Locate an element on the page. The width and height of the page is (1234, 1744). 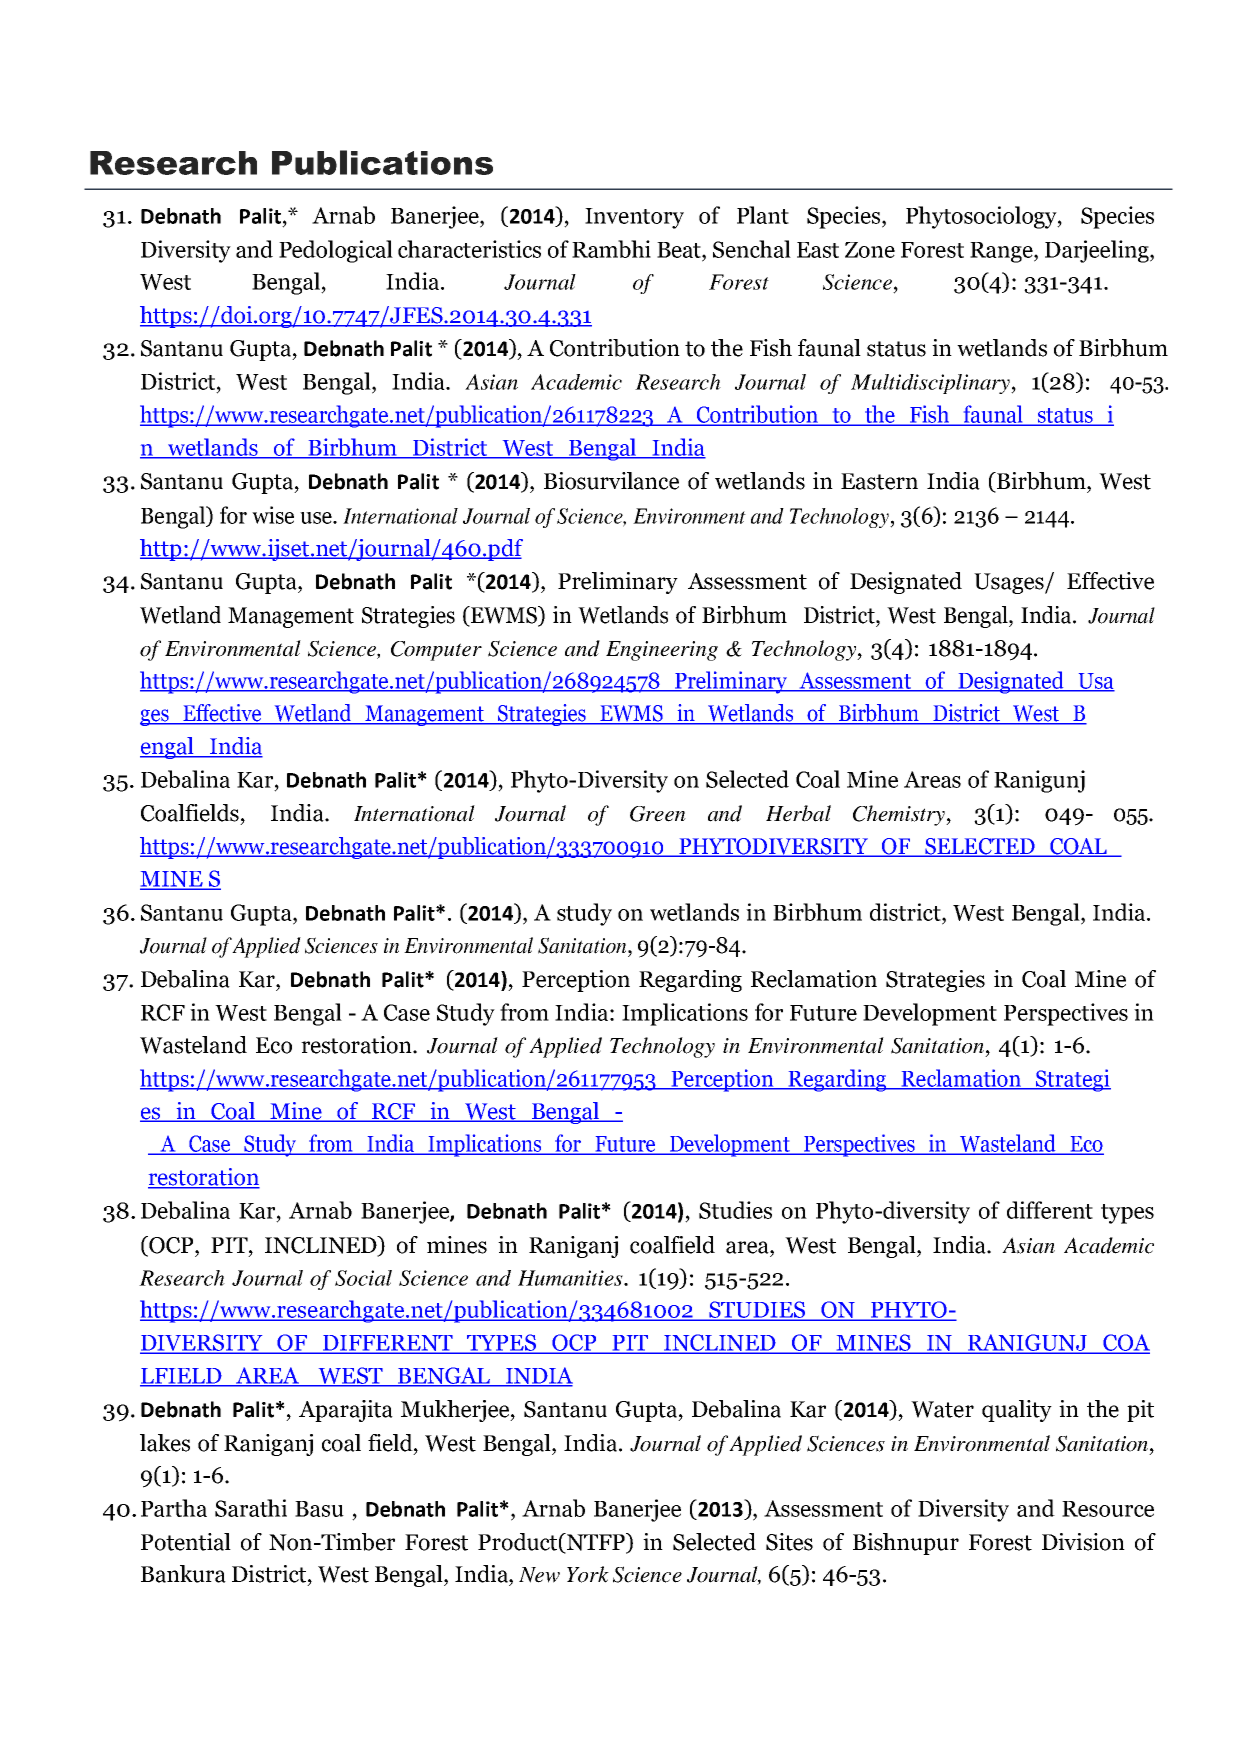
Beat is located at coordinates (680, 250).
